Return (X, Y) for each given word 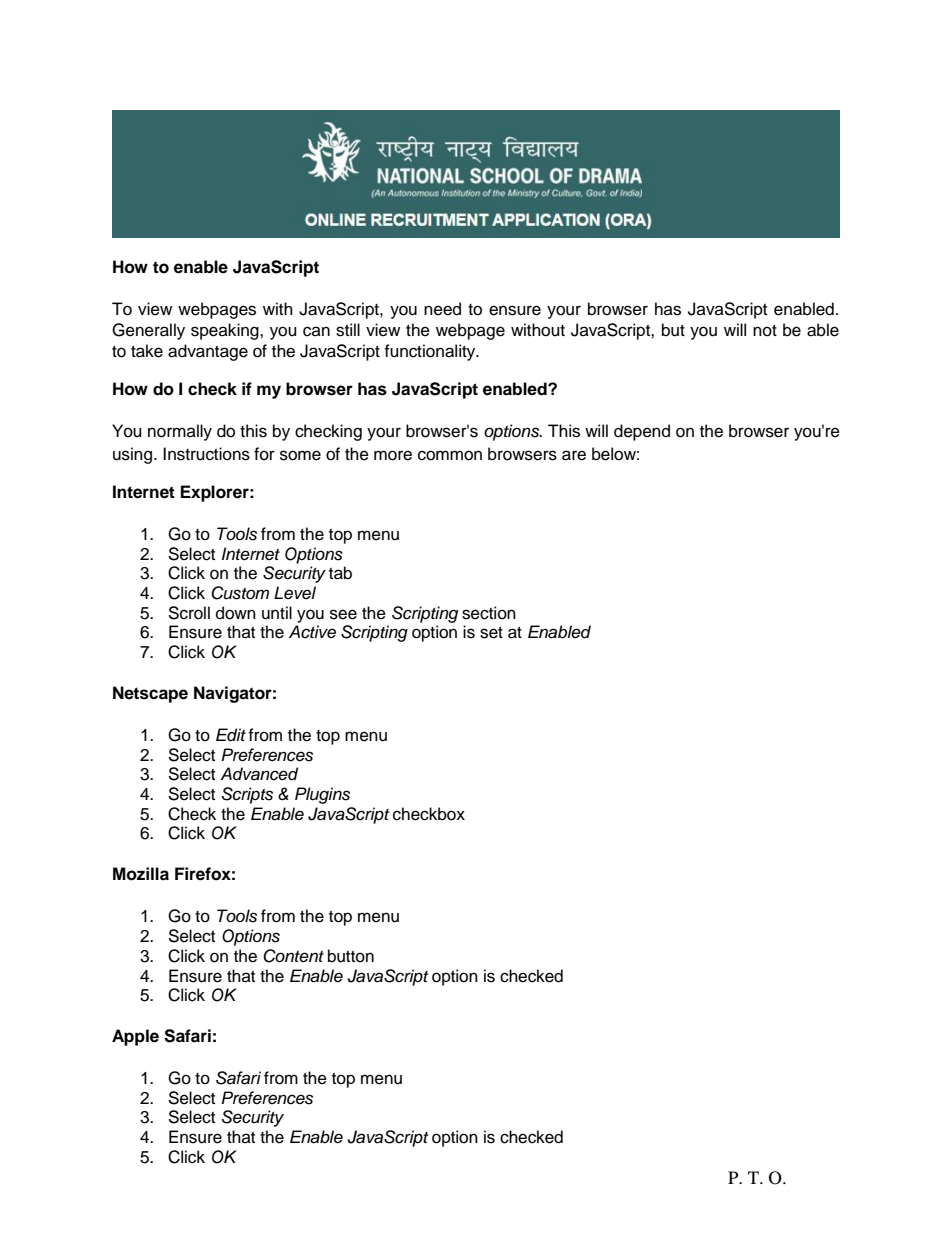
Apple (135, 1037)
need (442, 309)
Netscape (150, 694)
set (491, 633)
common (450, 455)
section (489, 613)
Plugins (322, 795)
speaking (226, 331)
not (765, 331)
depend (642, 432)
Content (293, 956)
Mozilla (141, 874)
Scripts (247, 795)
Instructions (206, 454)
